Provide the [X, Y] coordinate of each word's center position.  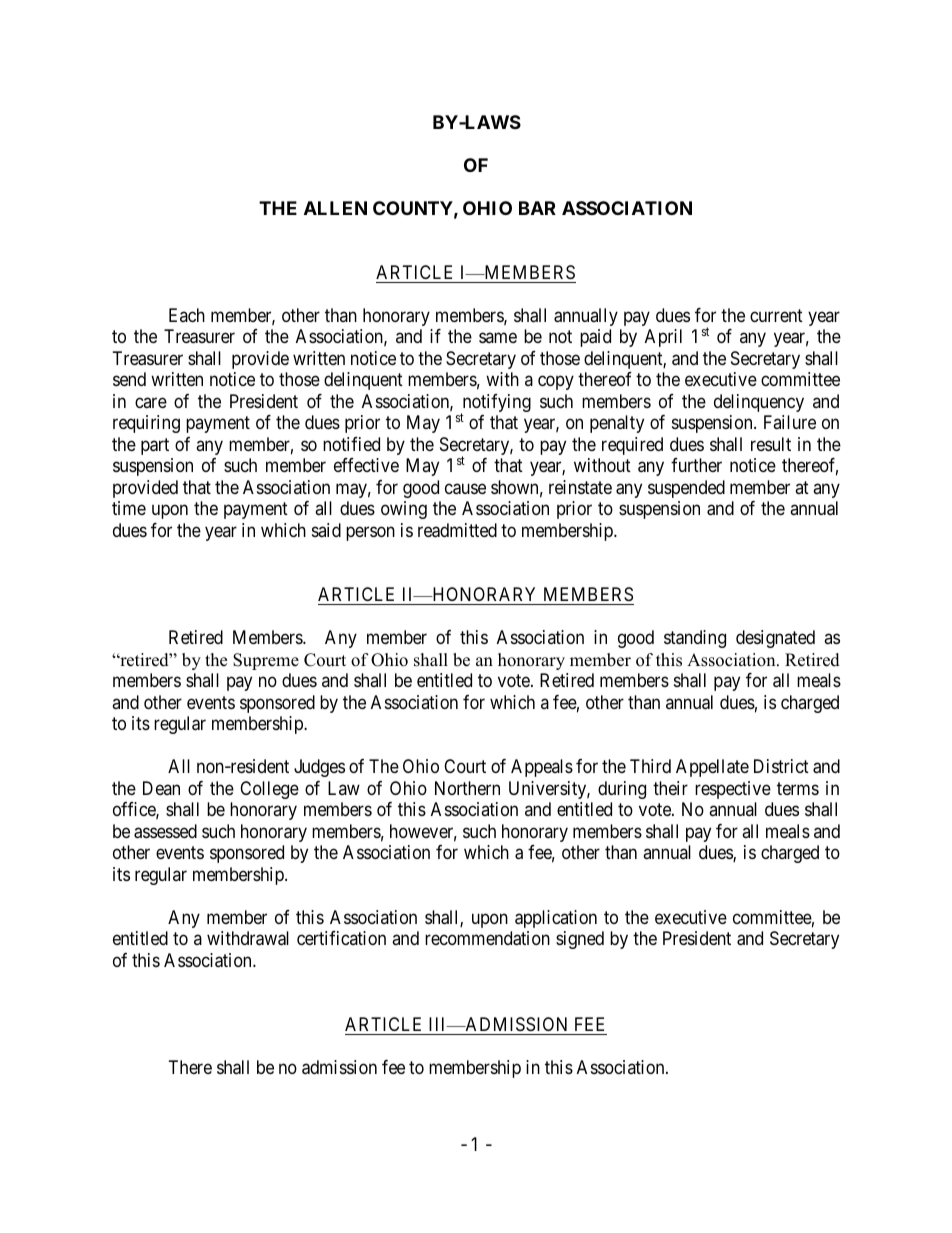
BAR [537, 208]
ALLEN [335, 208]
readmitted [457, 530]
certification [341, 938]
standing [695, 639]
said [326, 530]
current [776, 315]
